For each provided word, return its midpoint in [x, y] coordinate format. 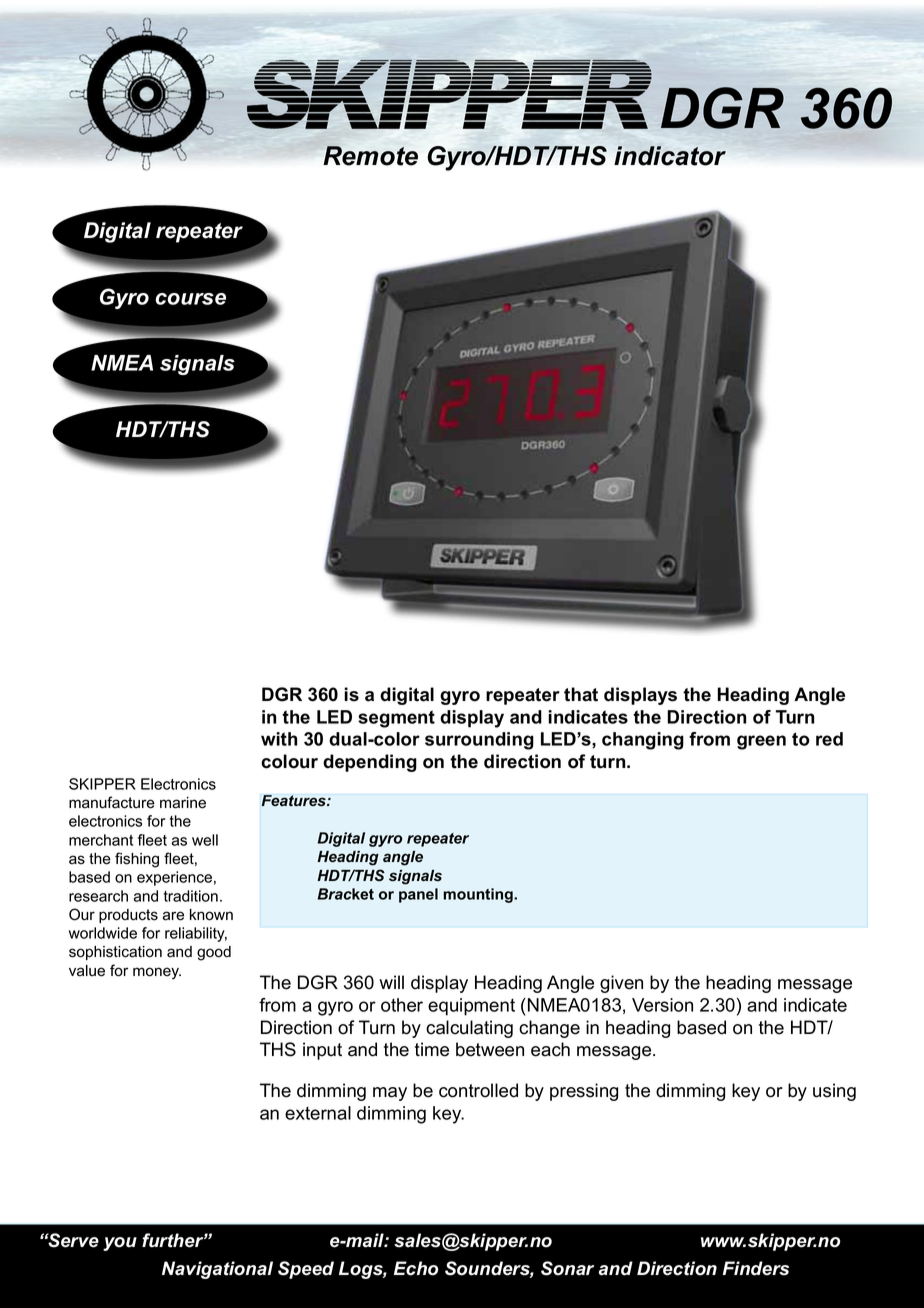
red [829, 739]
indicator [670, 156]
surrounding [479, 741]
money [157, 973]
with [279, 739]
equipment [471, 1007]
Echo [416, 1268]
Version [662, 1005]
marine [183, 803]
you [120, 1244]
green [761, 742]
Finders [756, 1268]
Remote [370, 156]
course [190, 299]
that [581, 694]
